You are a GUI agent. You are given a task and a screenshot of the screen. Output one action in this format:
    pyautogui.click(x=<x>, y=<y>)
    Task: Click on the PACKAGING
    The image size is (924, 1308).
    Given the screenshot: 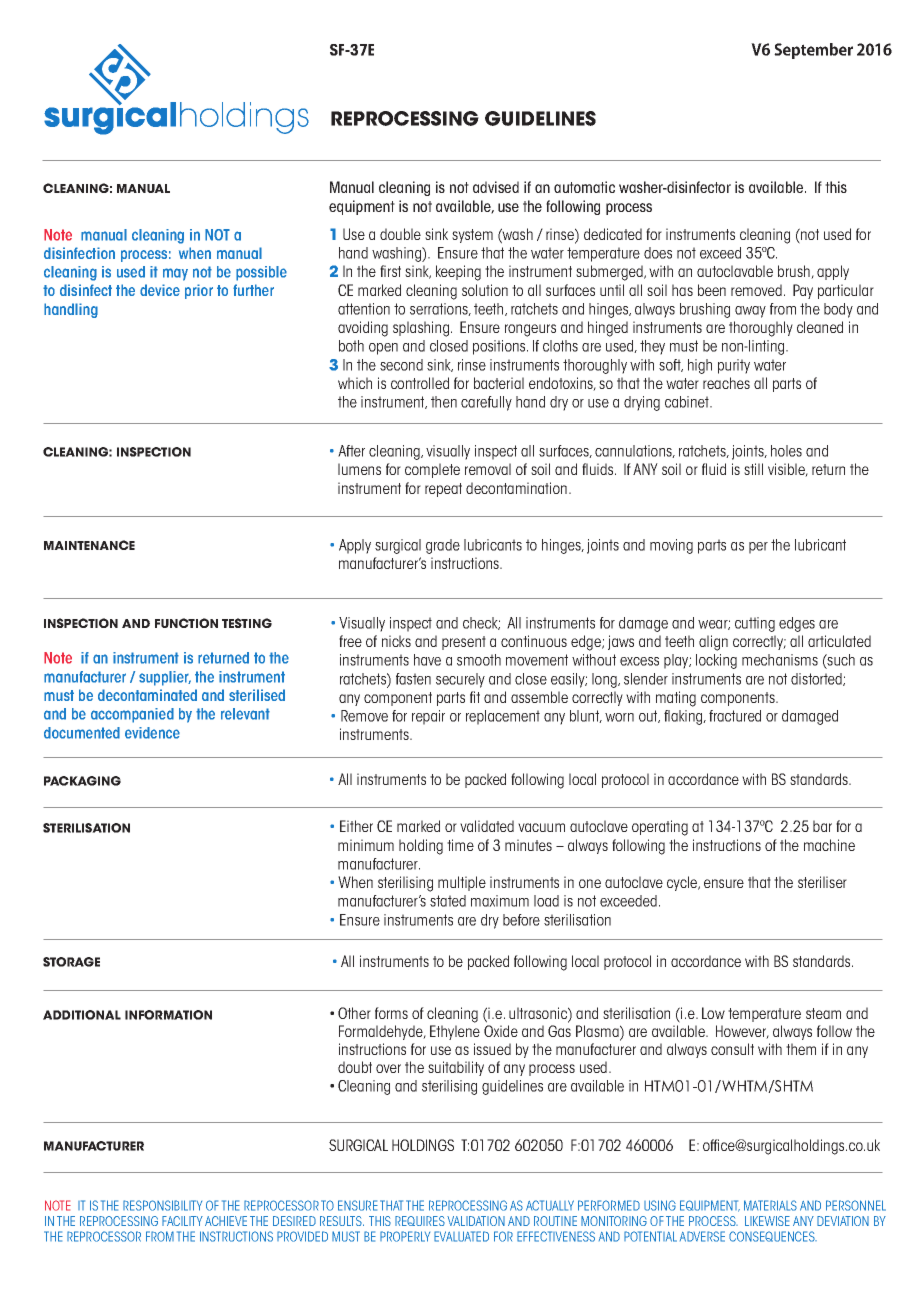 What is the action you would take?
    pyautogui.click(x=82, y=781)
